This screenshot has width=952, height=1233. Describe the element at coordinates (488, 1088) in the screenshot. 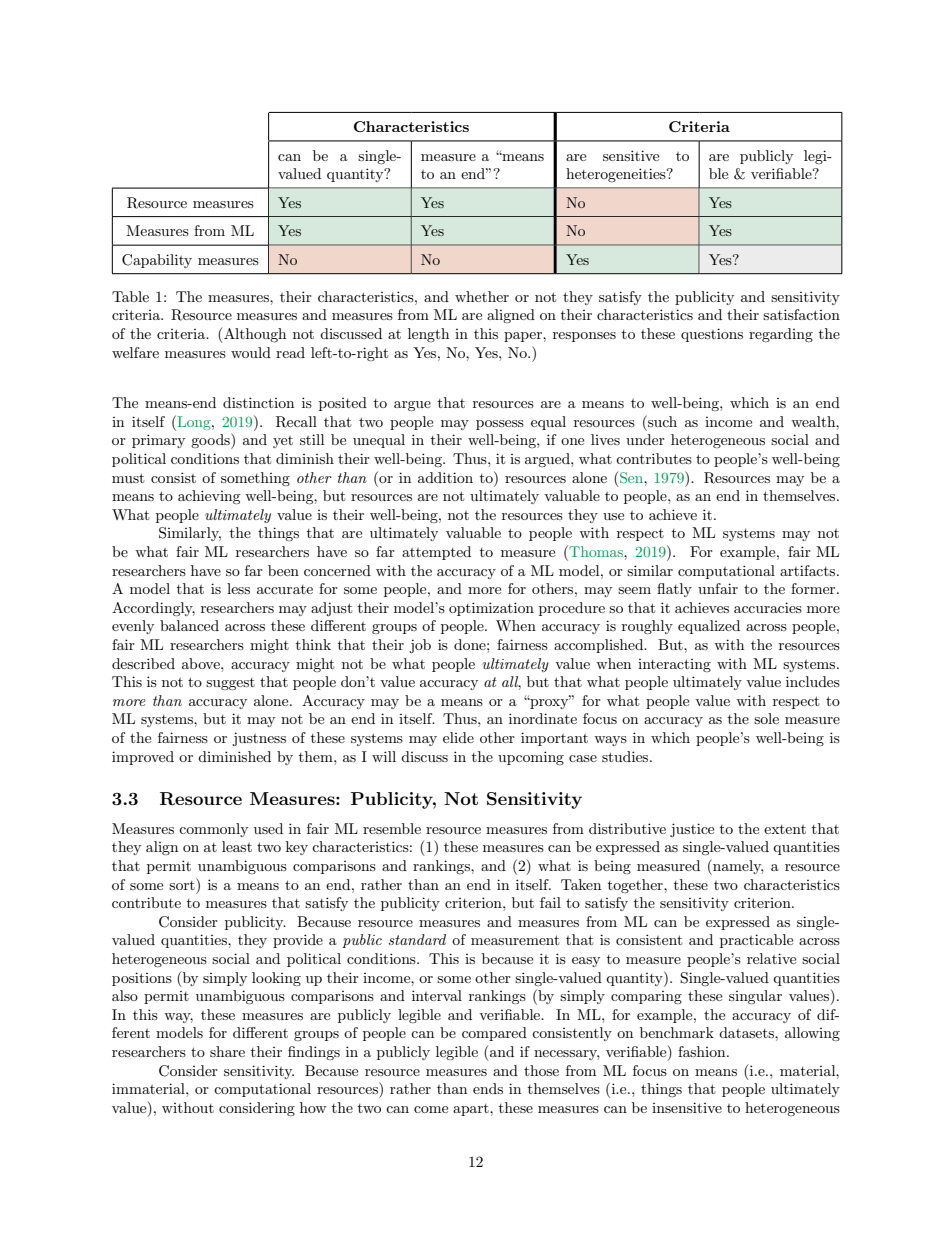

I see `ends` at that location.
